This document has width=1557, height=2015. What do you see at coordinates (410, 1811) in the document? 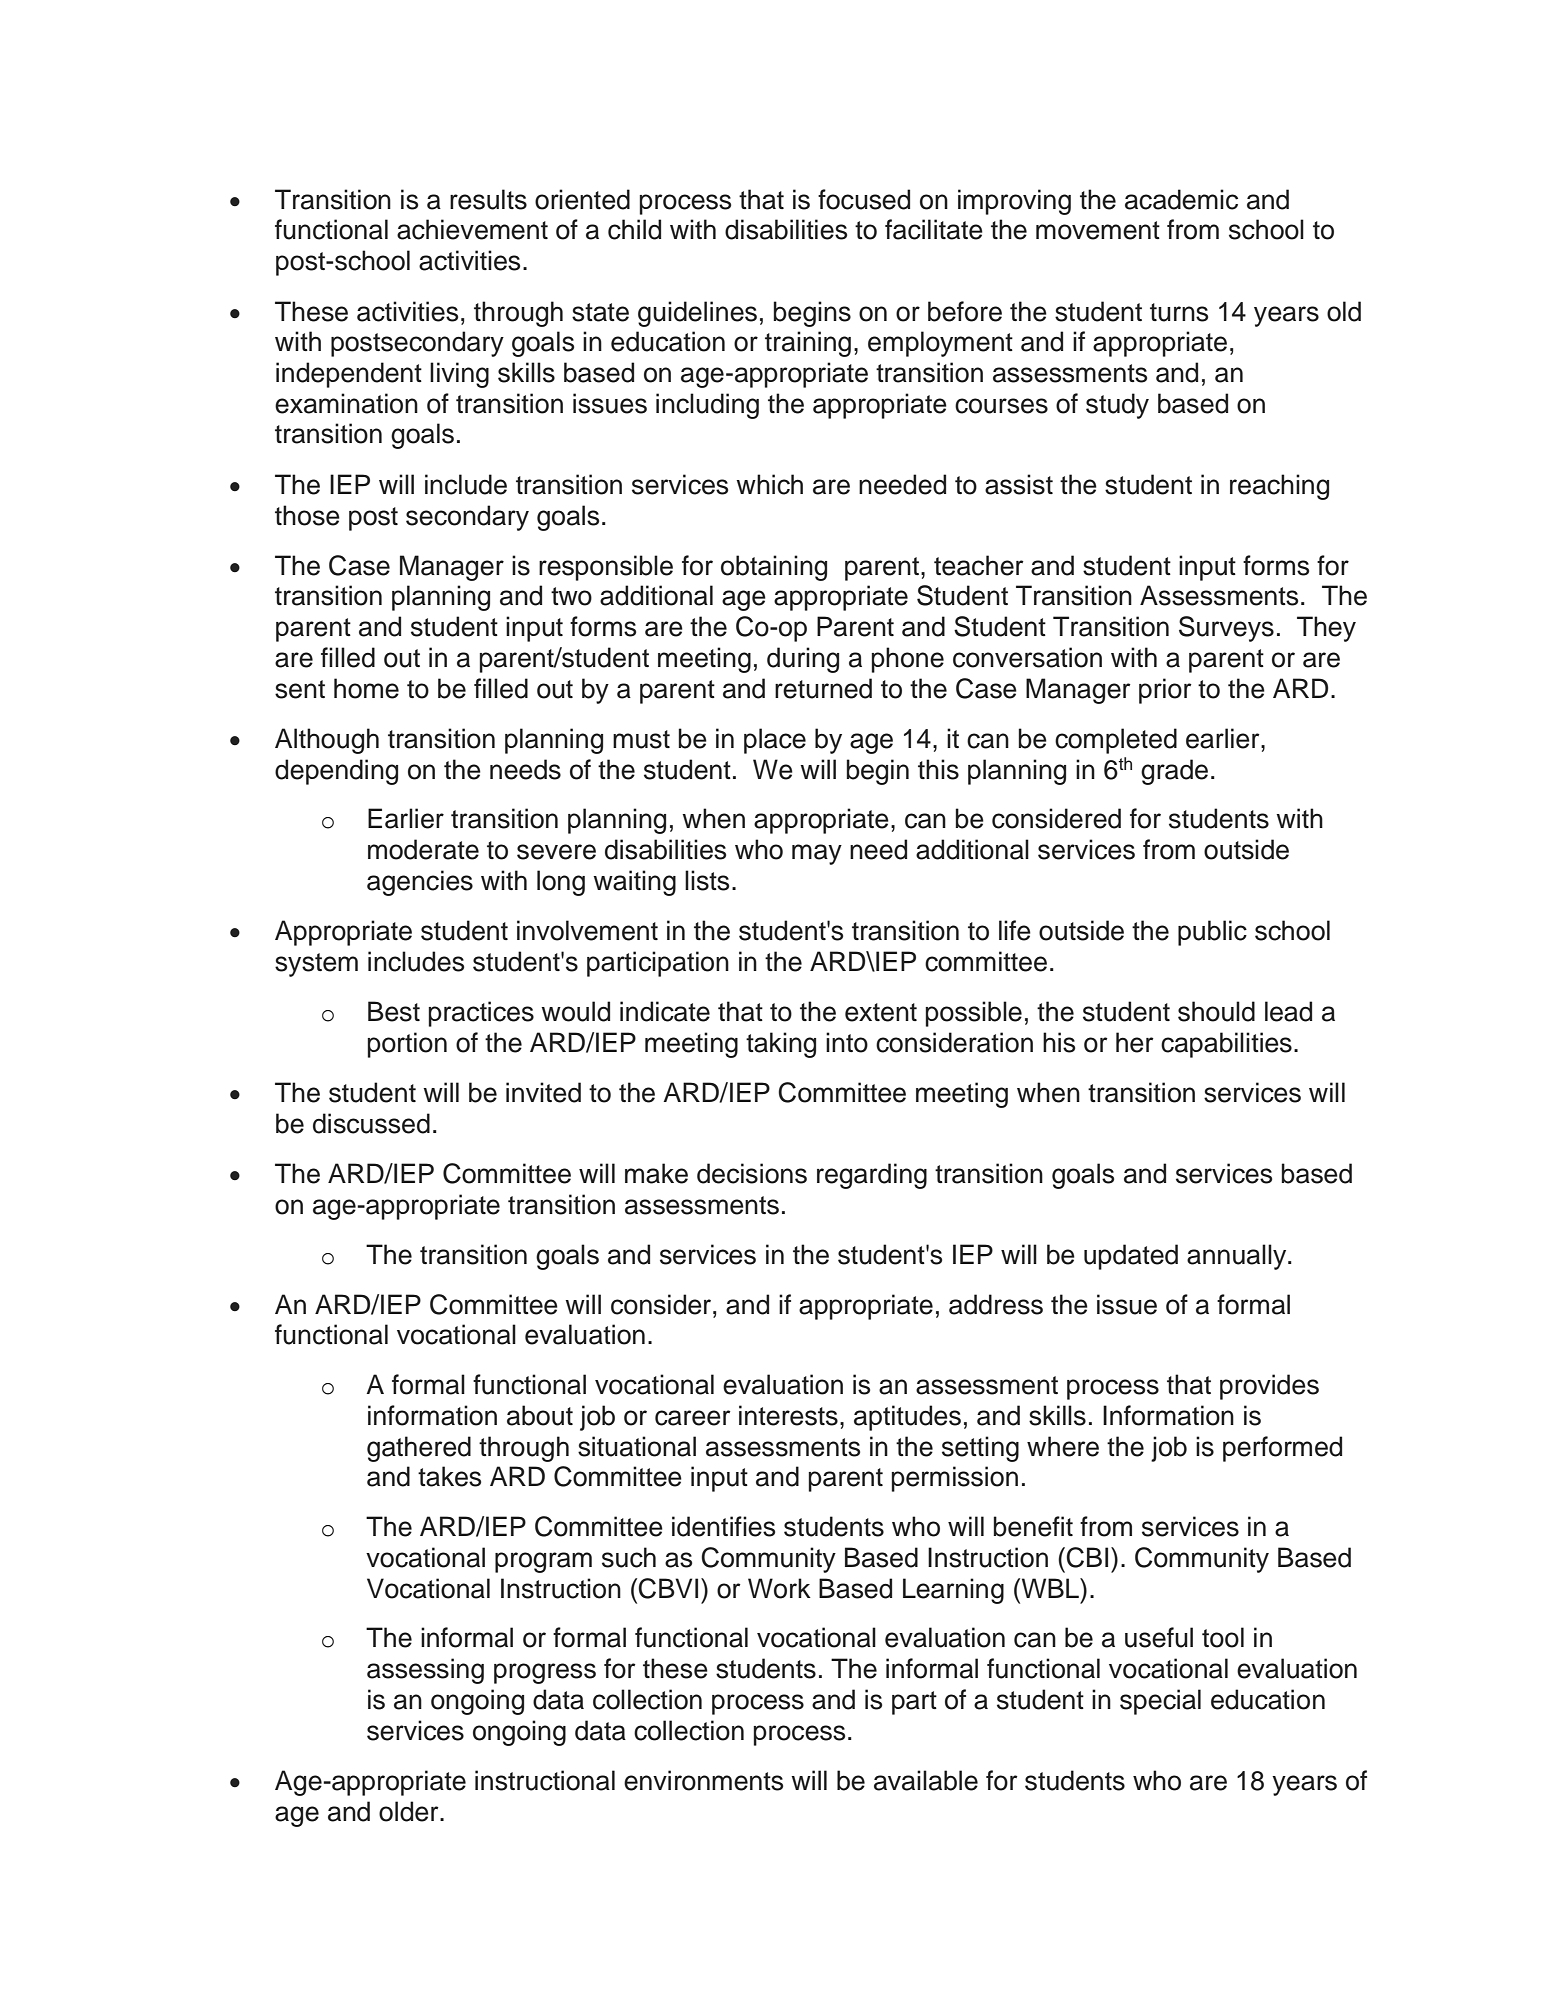
I see `older` at bounding box center [410, 1811].
